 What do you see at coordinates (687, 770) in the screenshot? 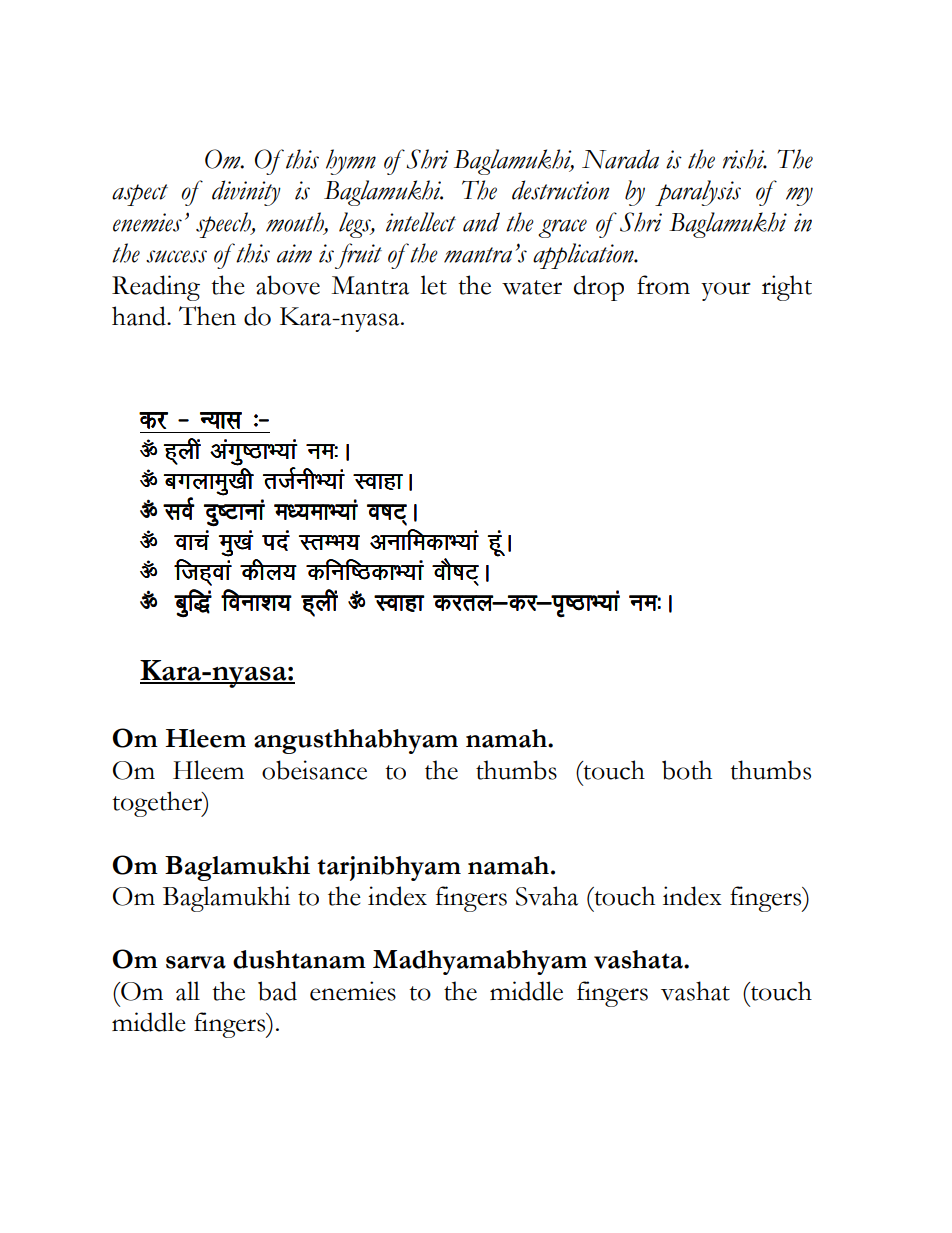
I see `both` at bounding box center [687, 770].
